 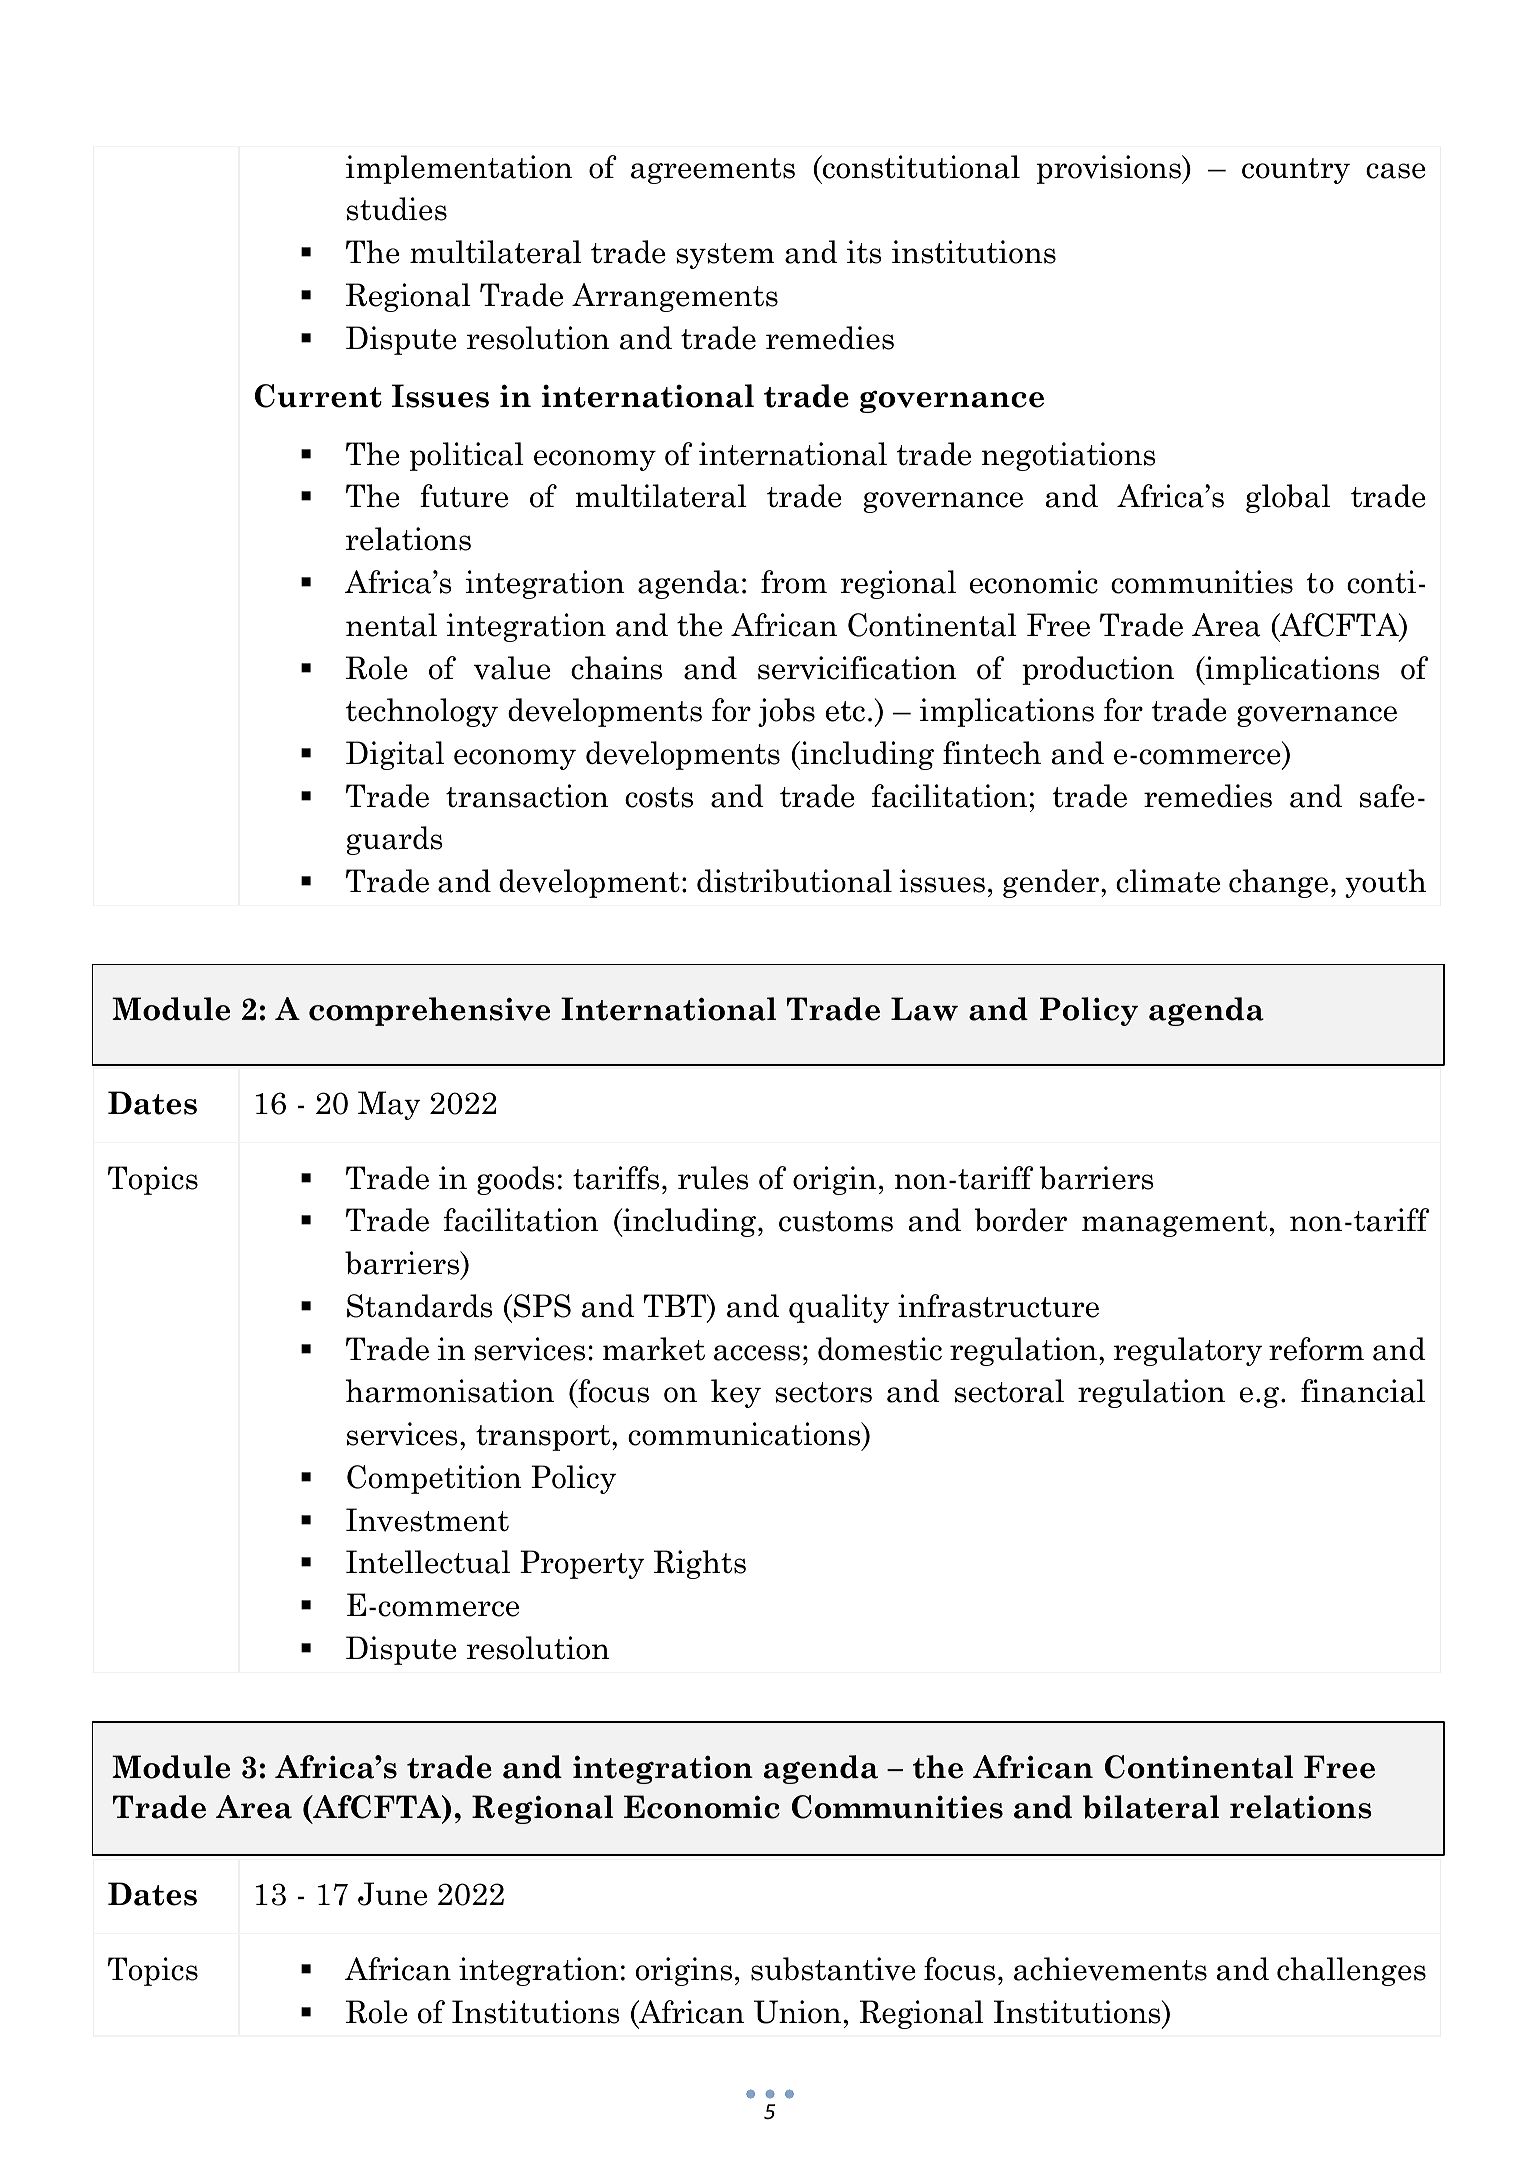 What do you see at coordinates (1296, 171) in the screenshot?
I see `country` at bounding box center [1296, 171].
